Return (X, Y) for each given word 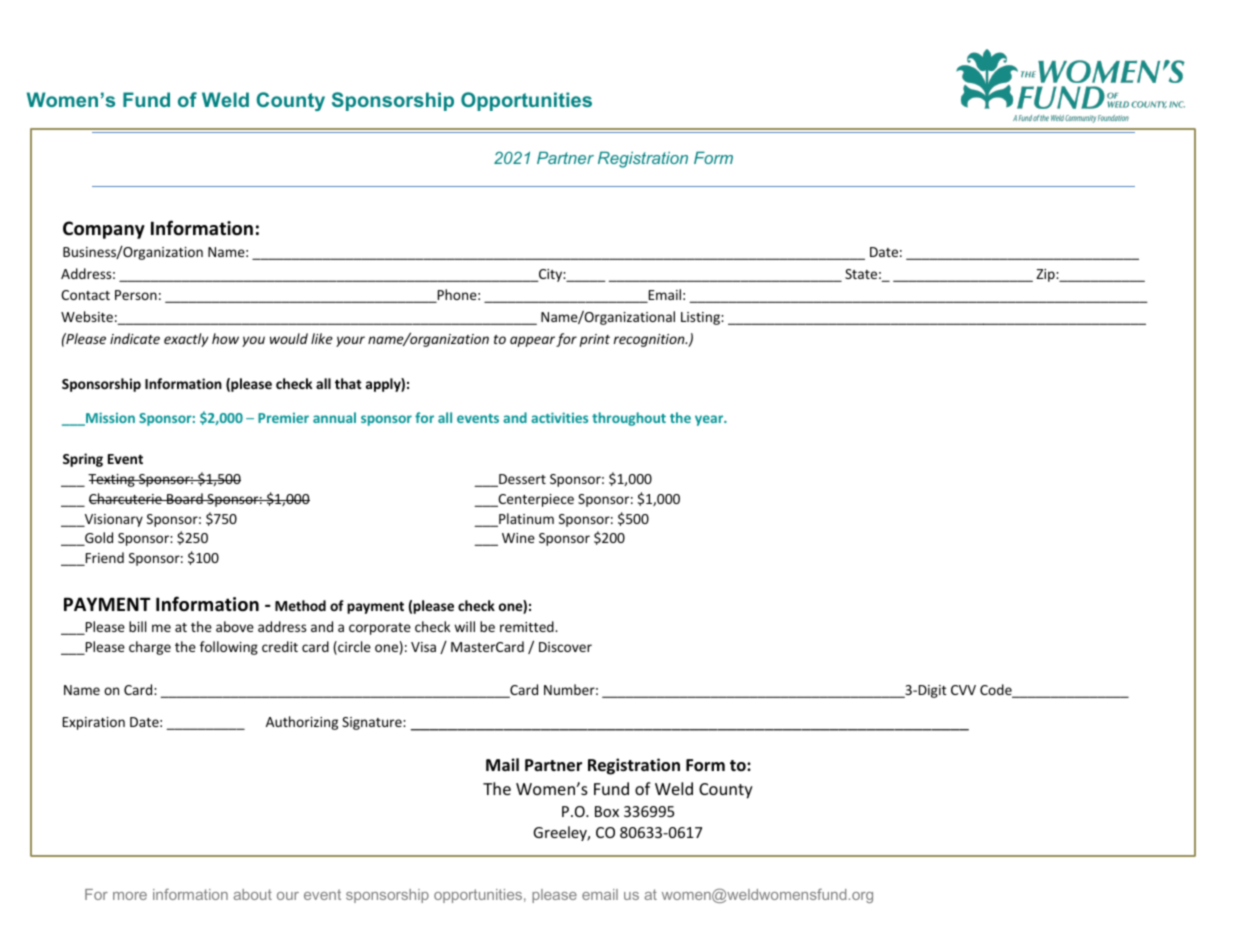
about (253, 894)
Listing (701, 318)
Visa (423, 647)
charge (150, 648)
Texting (112, 480)
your (350, 341)
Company (104, 230)
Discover (565, 647)
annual (334, 417)
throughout (629, 419)
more (130, 896)
